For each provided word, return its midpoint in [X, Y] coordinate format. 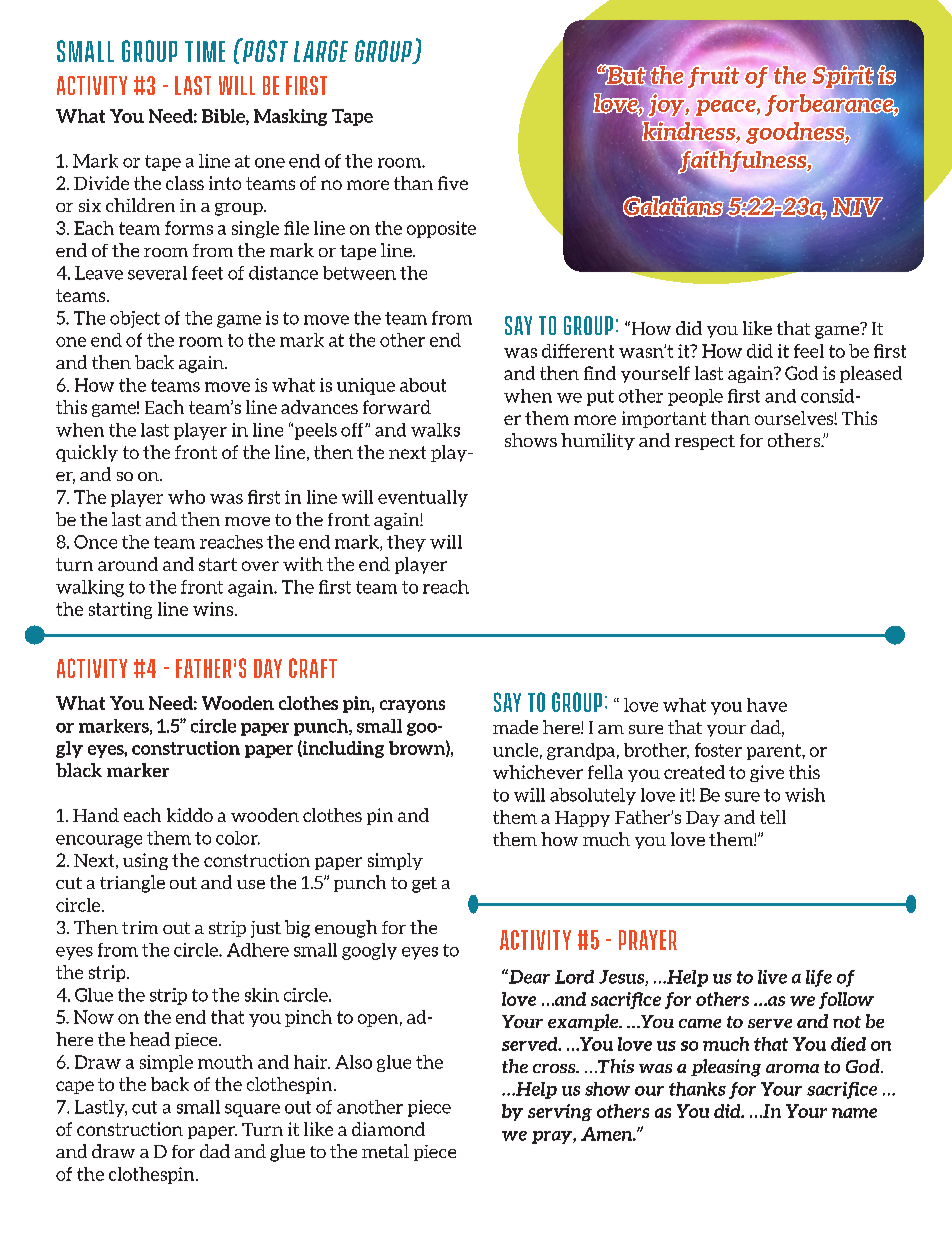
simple [166, 1063]
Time [205, 51]
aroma [792, 1068]
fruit [713, 77]
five [453, 183]
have [767, 705]
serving [560, 1112]
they [406, 543]
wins [214, 609]
